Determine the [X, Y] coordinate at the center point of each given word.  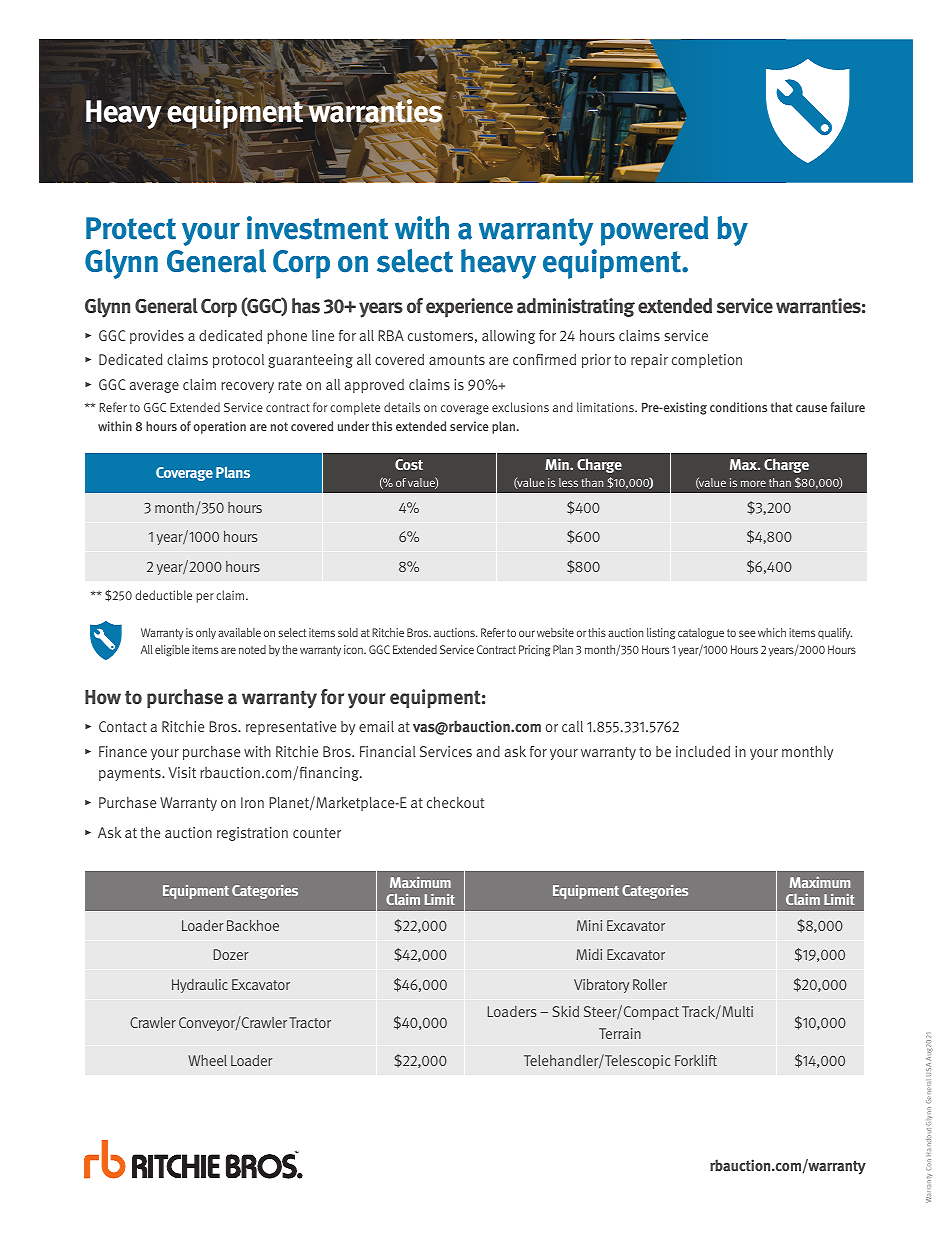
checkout [455, 802]
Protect [131, 228]
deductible [163, 595]
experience [469, 308]
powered [654, 231]
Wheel [207, 1060]
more [753, 483]
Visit [182, 772]
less [568, 482]
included [703, 751]
